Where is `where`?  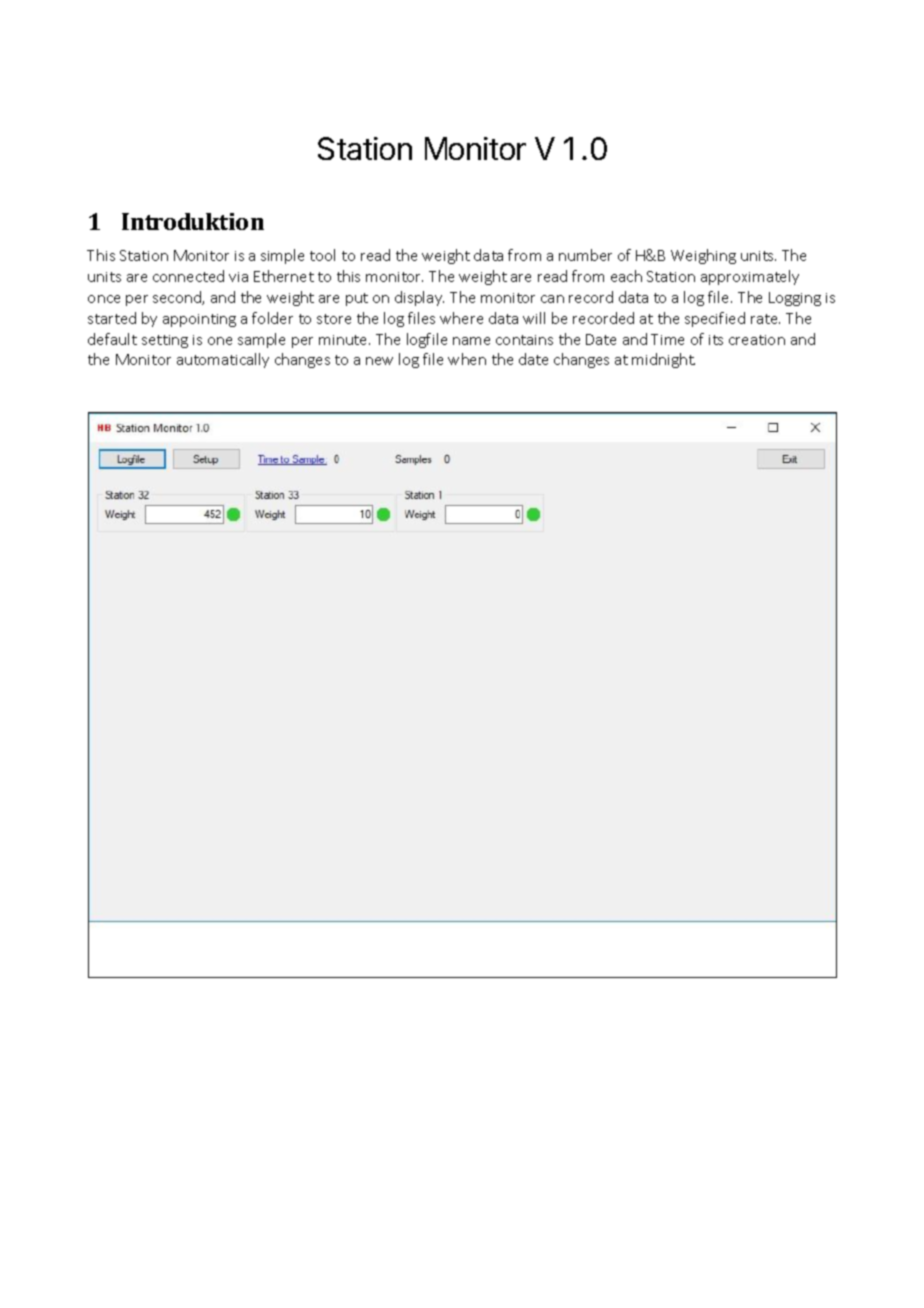 where is located at coordinates (461, 318).
